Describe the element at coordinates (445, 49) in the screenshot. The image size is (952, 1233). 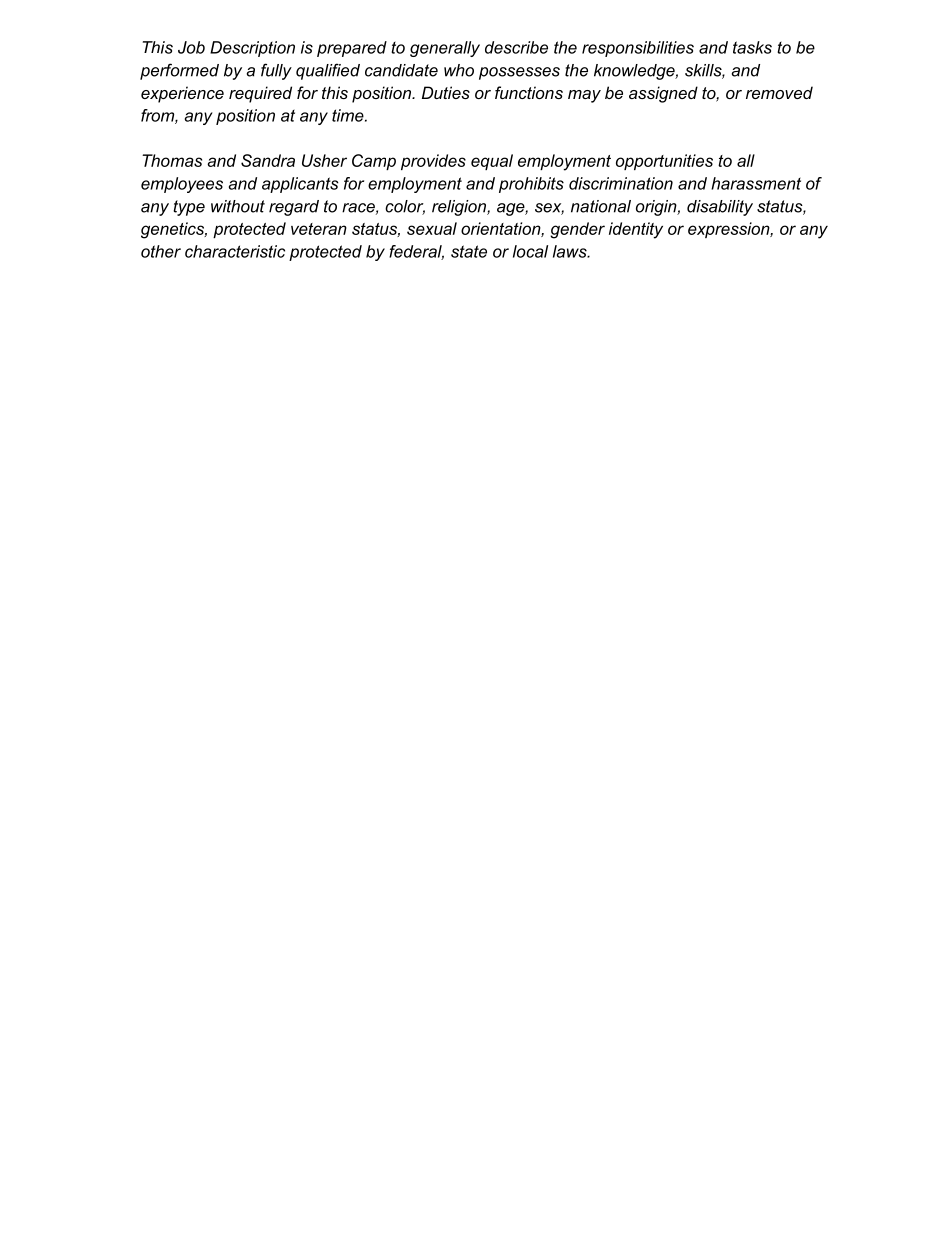
I see `generally` at that location.
